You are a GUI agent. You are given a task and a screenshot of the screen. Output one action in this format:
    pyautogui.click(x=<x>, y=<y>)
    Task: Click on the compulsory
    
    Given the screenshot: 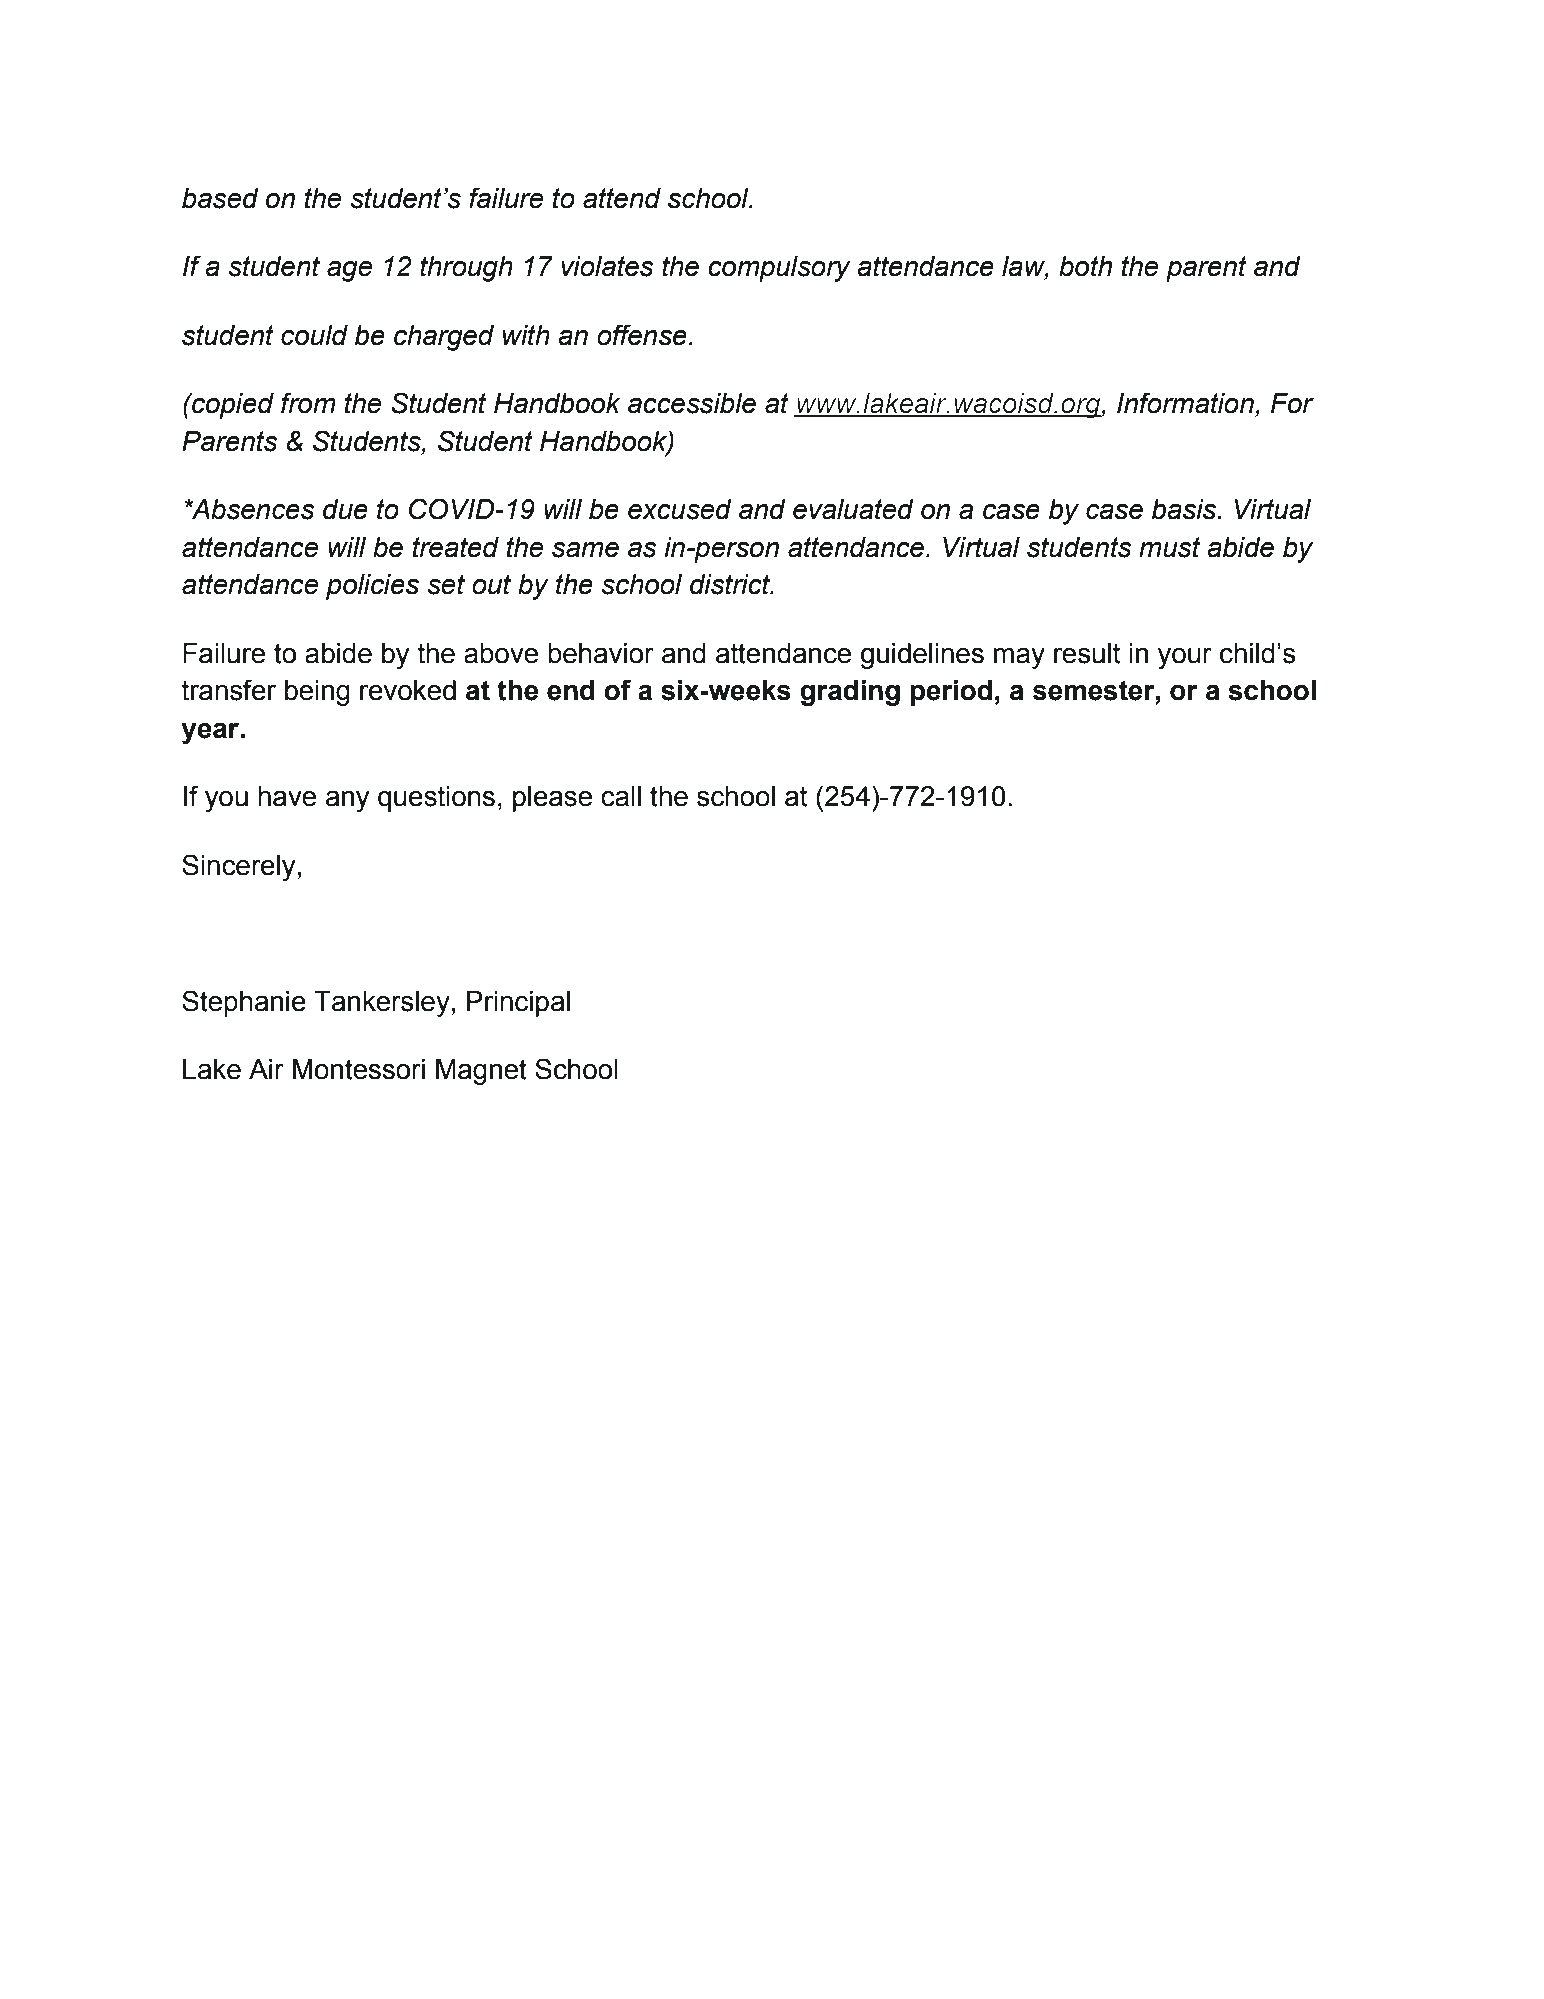 What is the action you would take?
    pyautogui.click(x=779, y=269)
